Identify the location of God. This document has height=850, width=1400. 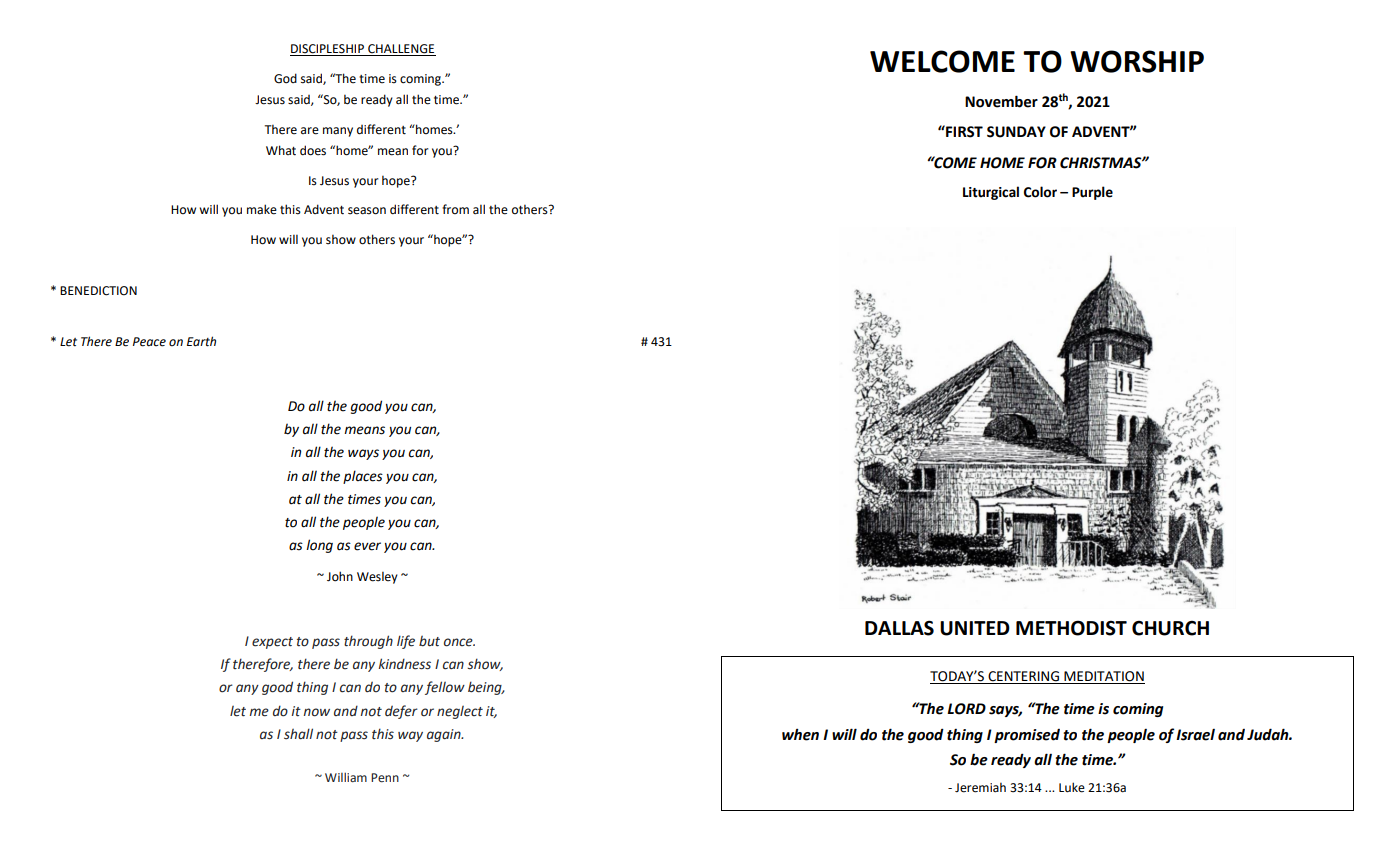
(285, 78).
